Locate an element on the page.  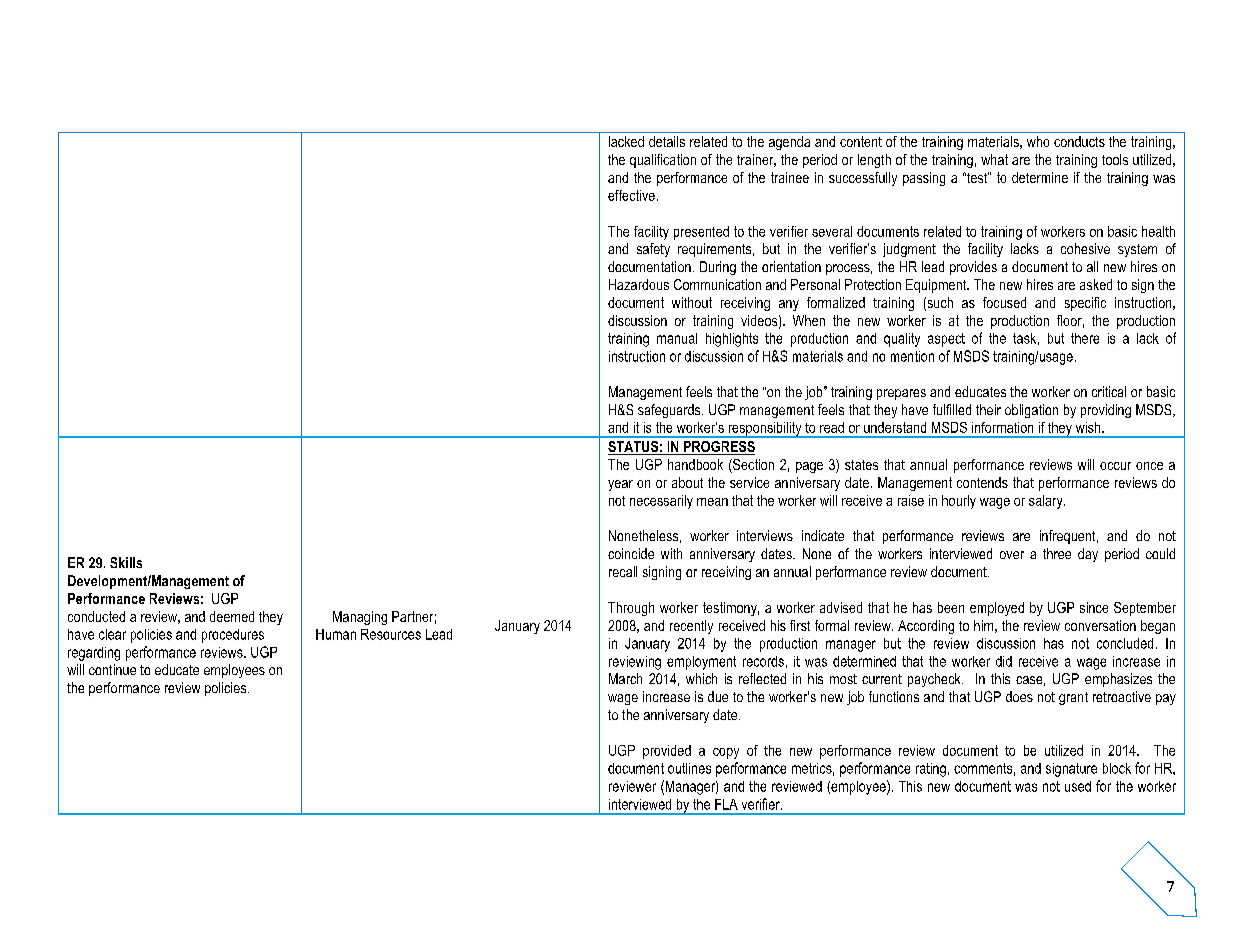
qualification is located at coordinates (663, 161).
